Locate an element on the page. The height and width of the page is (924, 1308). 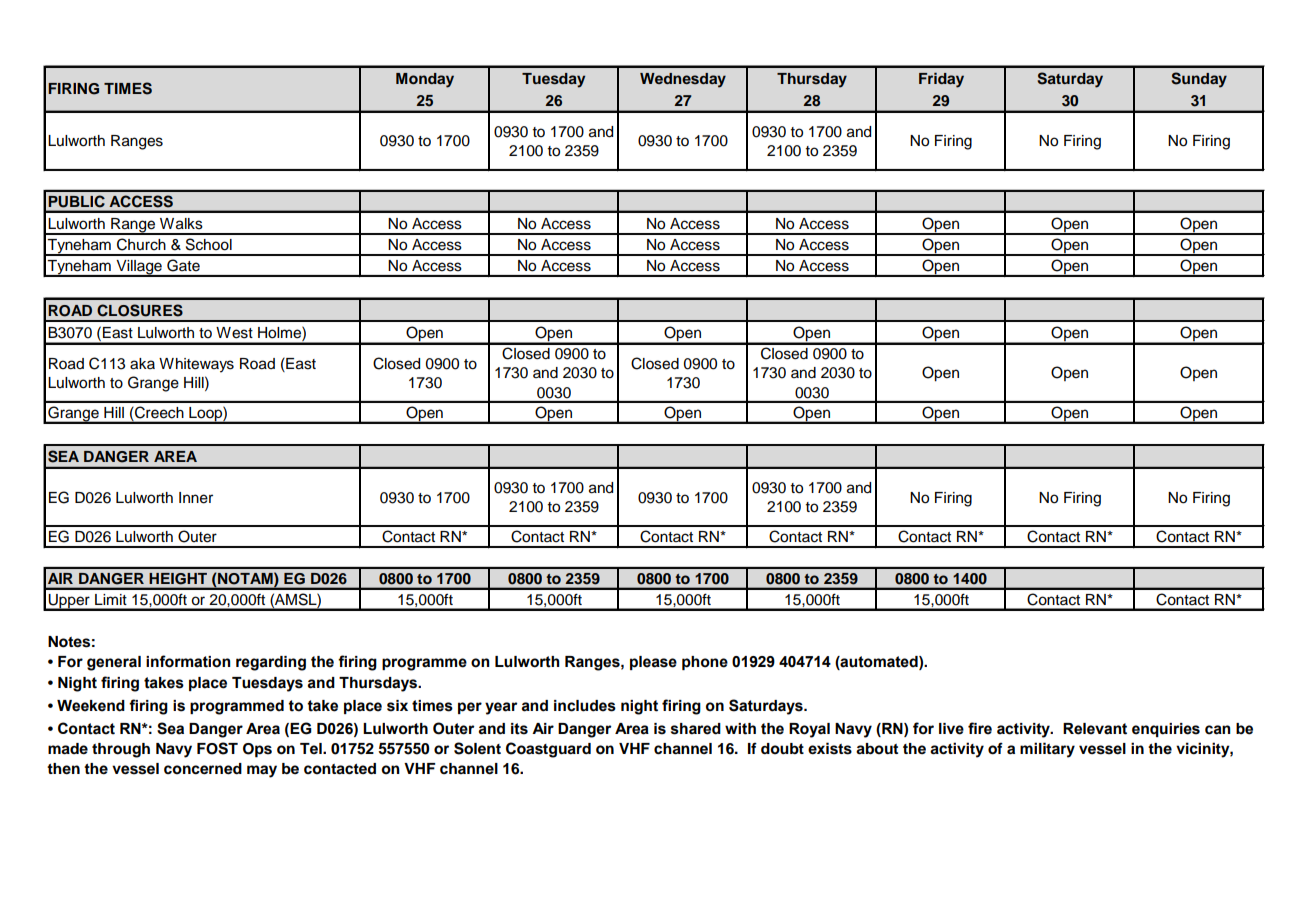
Monday is located at coordinates (425, 80).
